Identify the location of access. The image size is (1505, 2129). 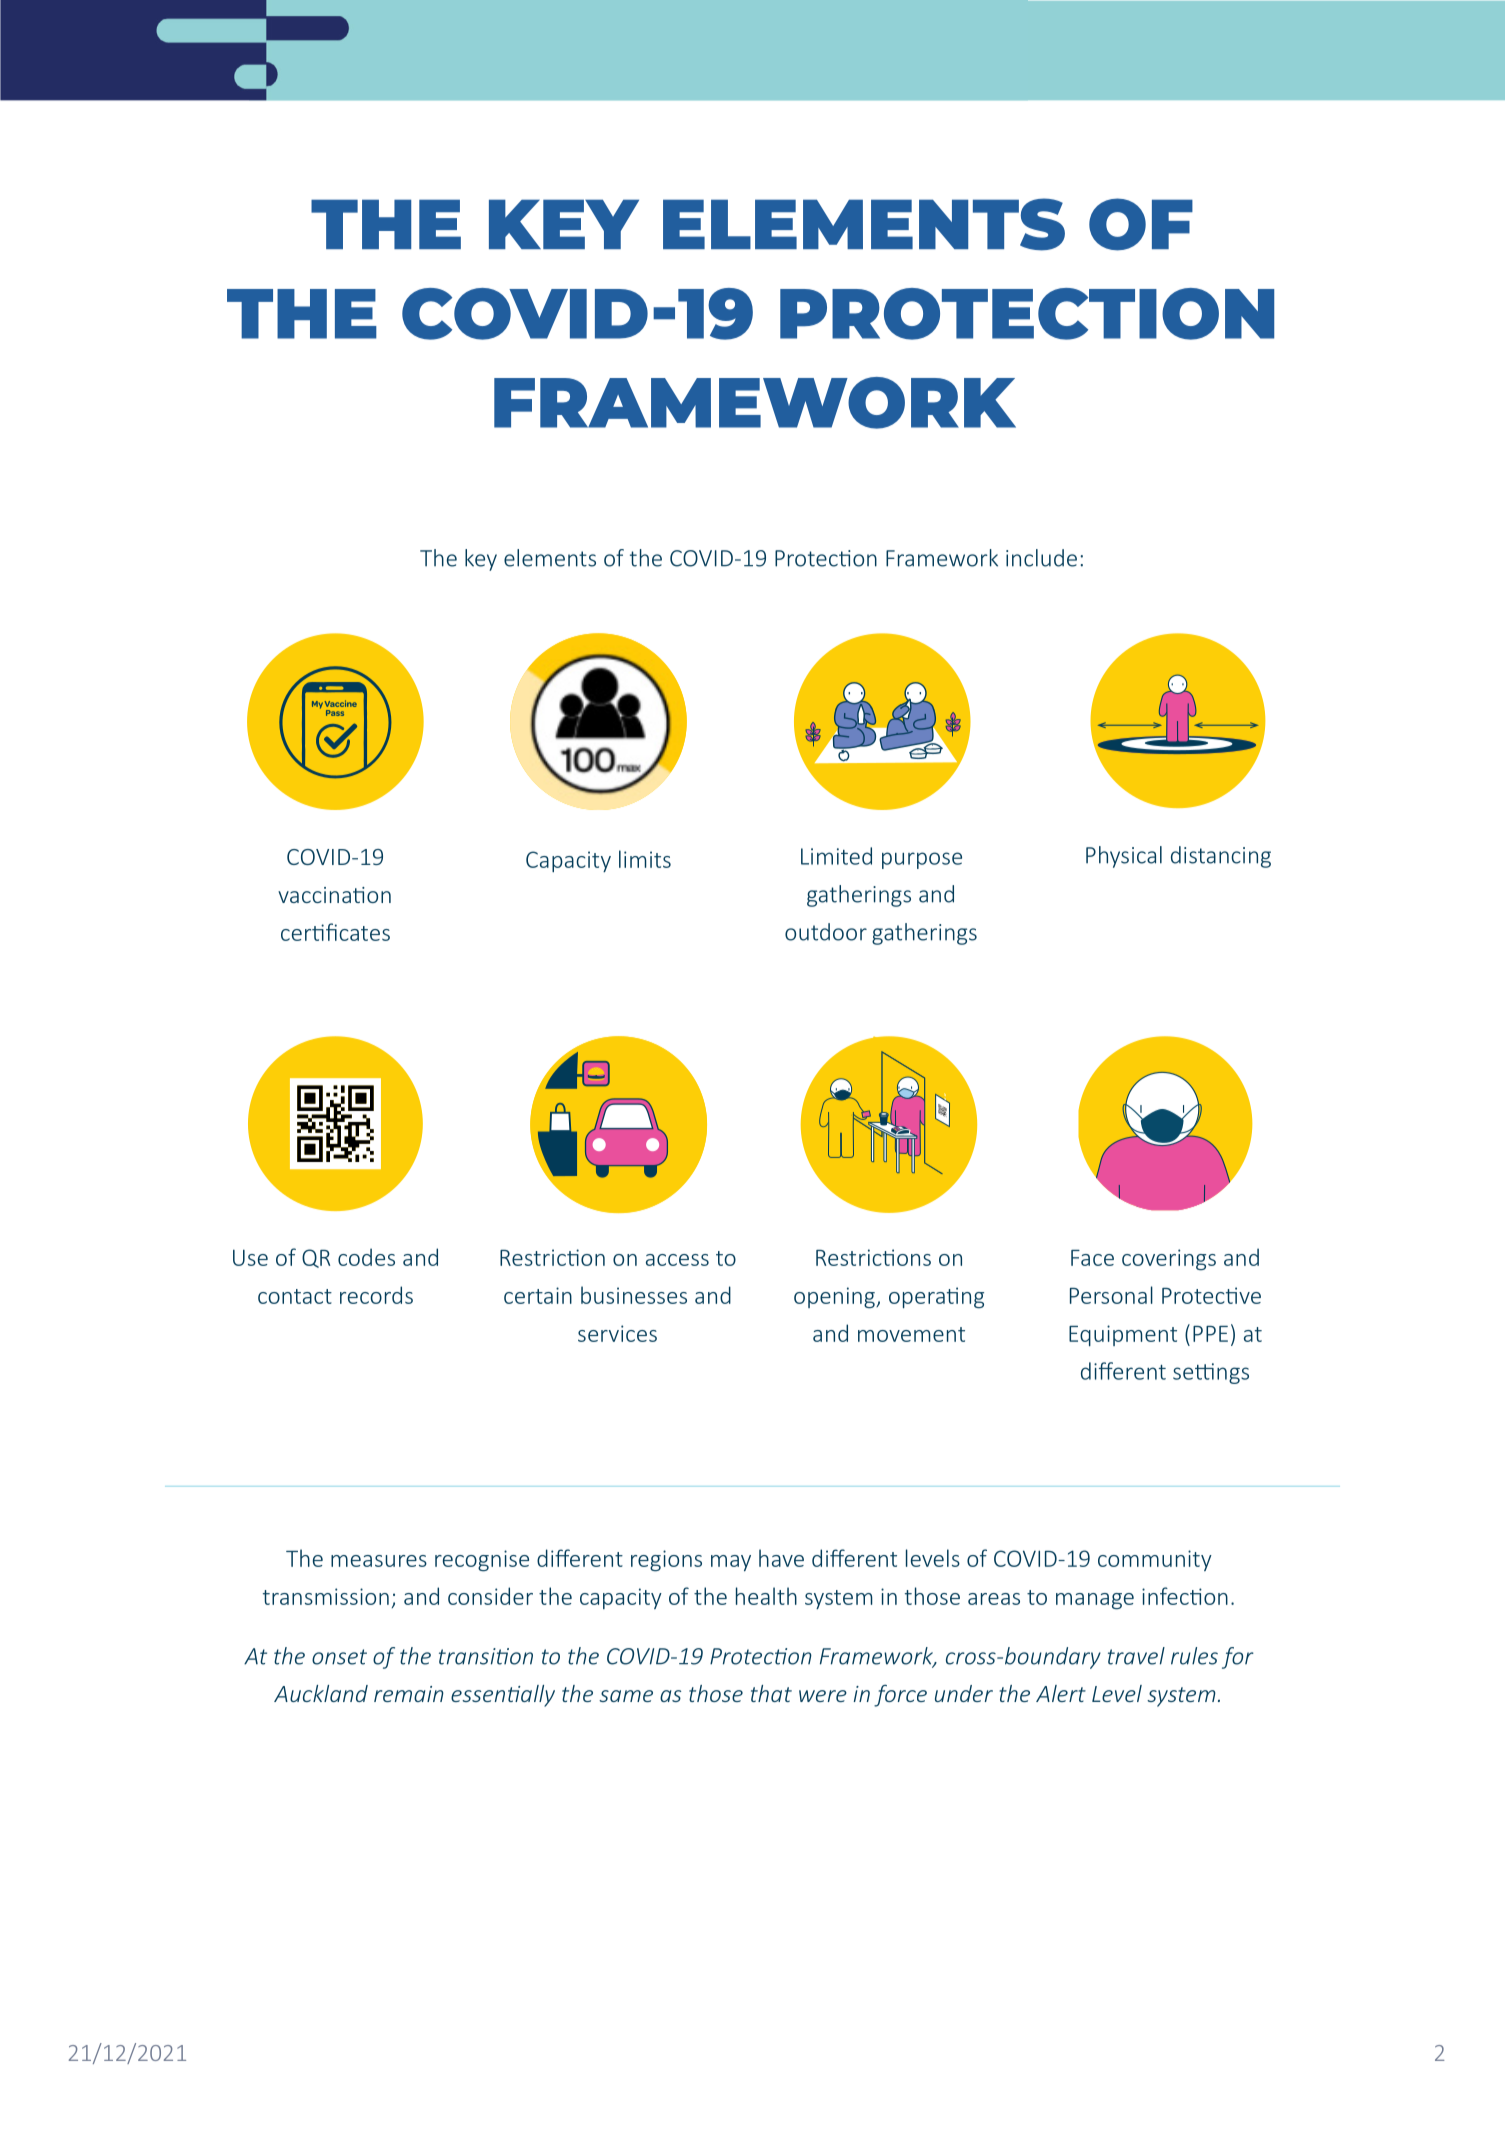
(677, 1260).
